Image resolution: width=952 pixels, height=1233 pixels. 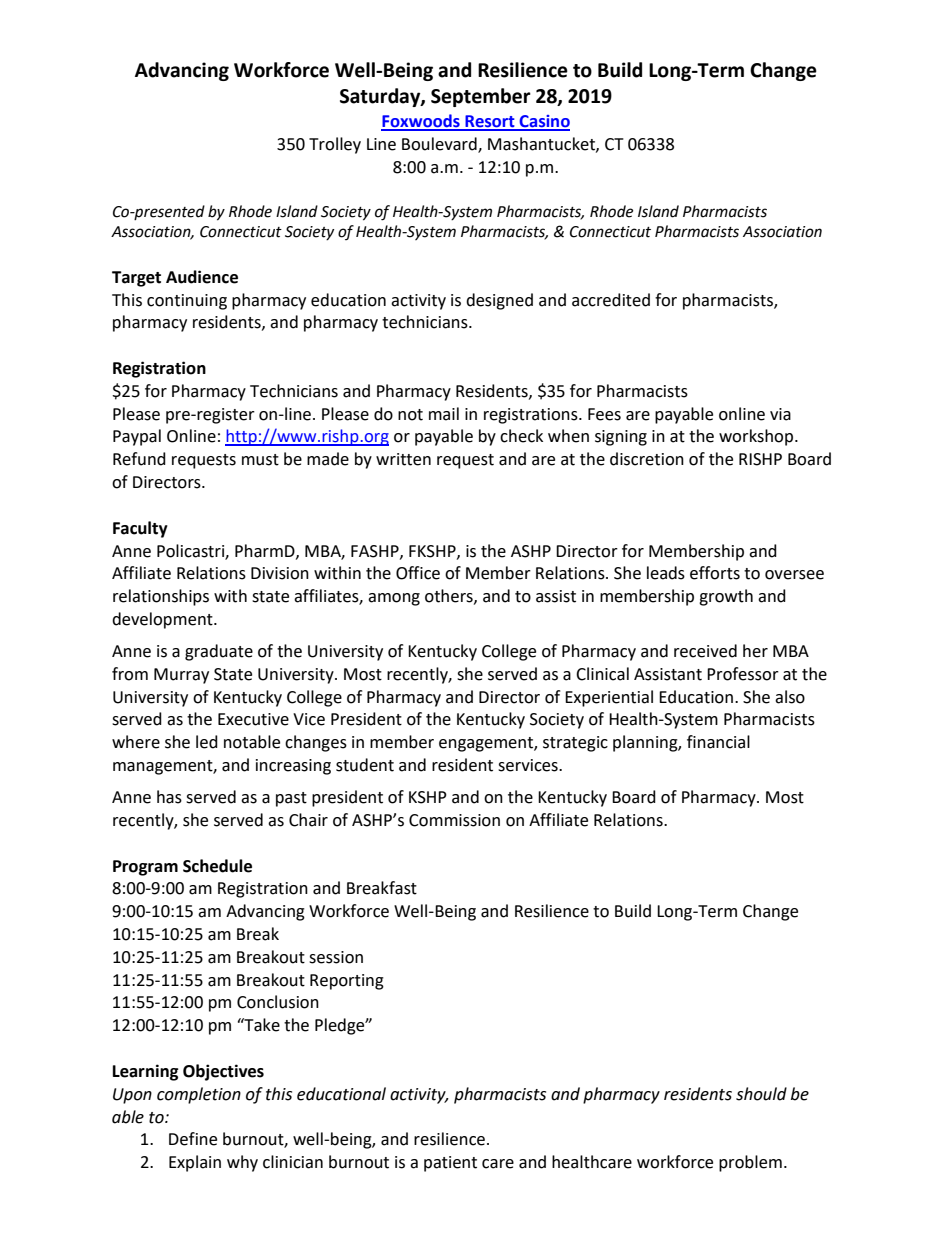 What do you see at coordinates (335, 145) in the image?
I see `Trolley` at bounding box center [335, 145].
